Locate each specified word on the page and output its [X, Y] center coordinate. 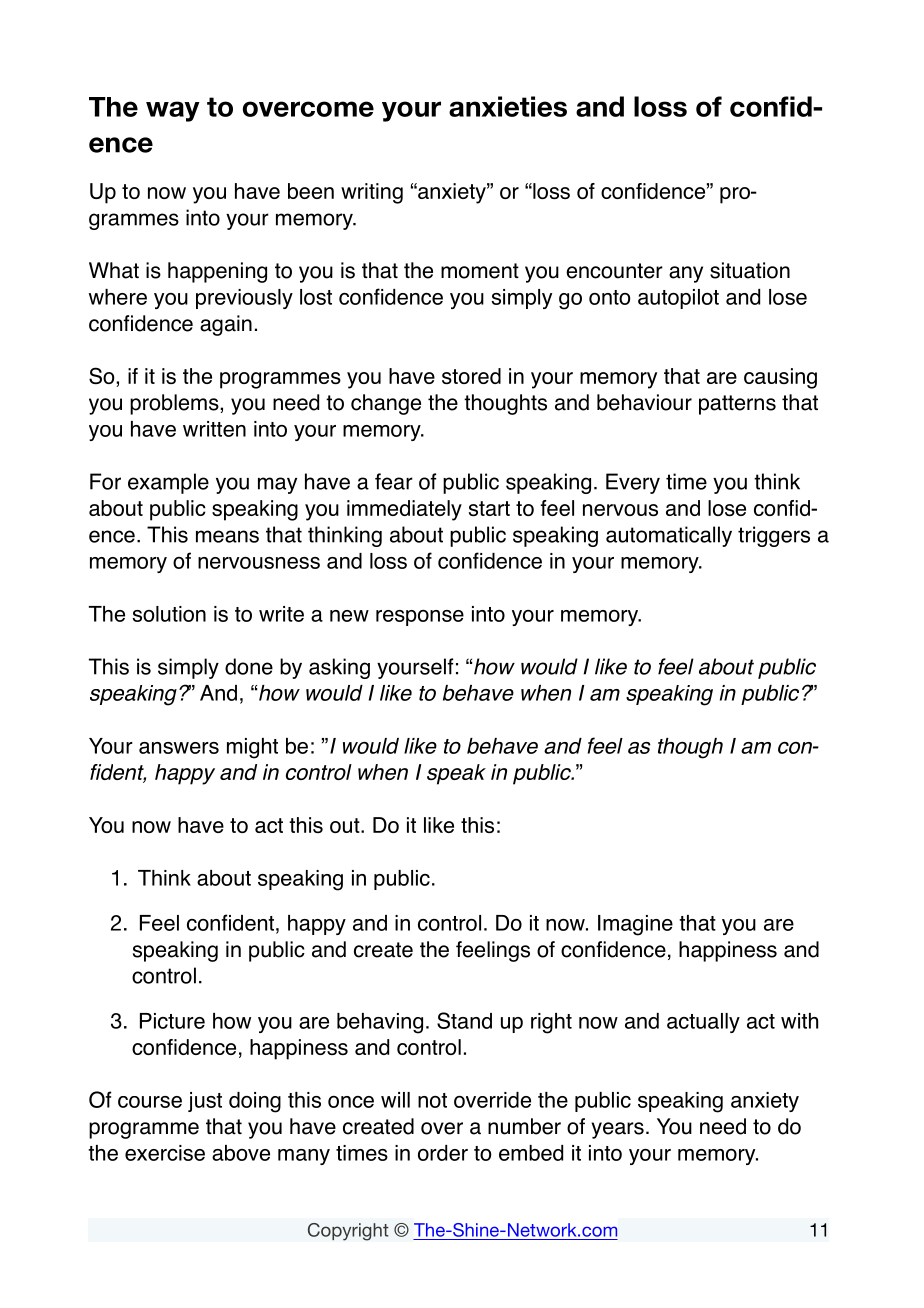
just [205, 1102]
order [443, 1153]
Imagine [635, 925]
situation [750, 270]
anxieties [508, 106]
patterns [737, 405]
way [173, 111]
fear [394, 481]
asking [339, 668]
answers [179, 748]
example [168, 483]
